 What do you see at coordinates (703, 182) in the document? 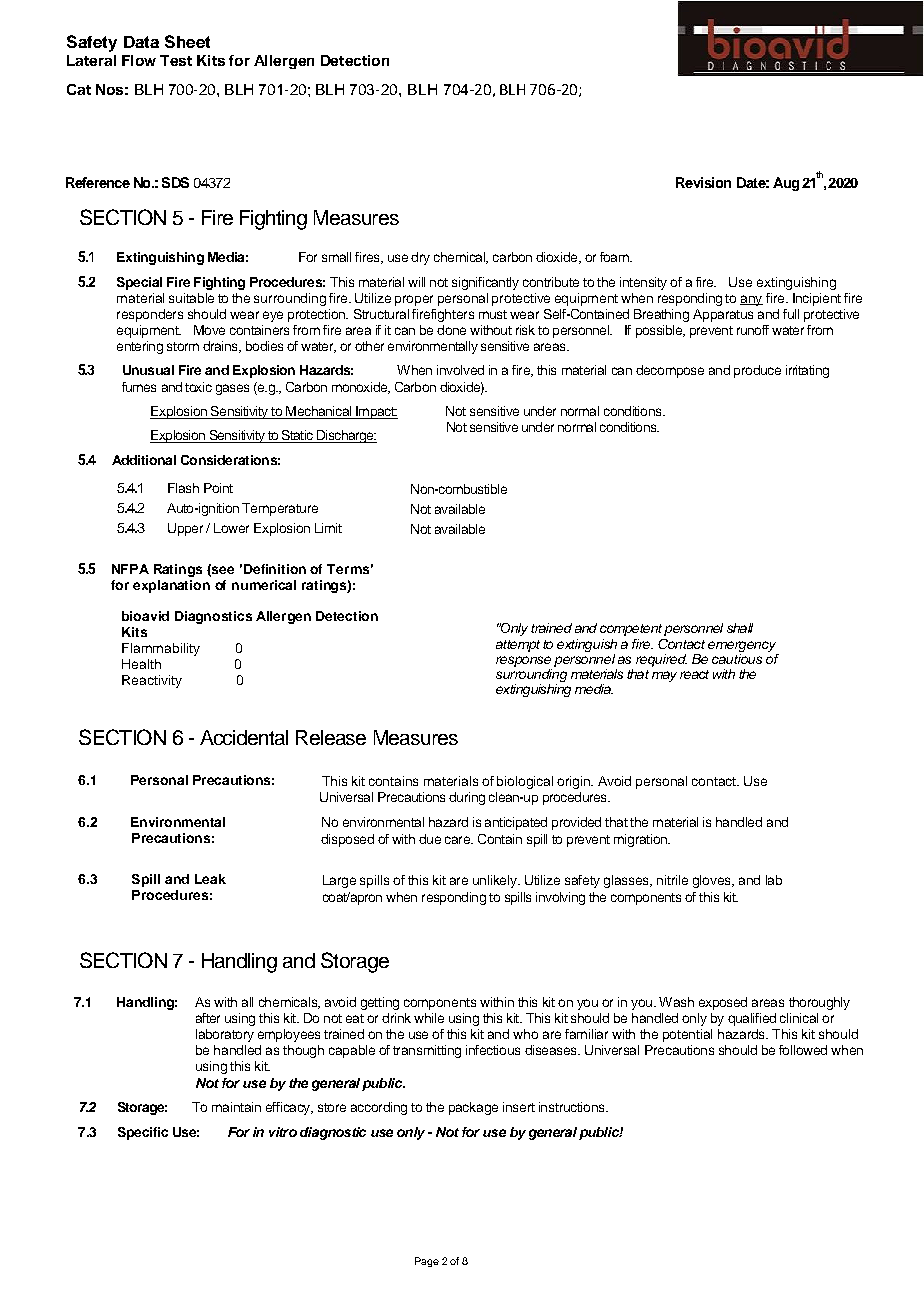
I see `Revision` at bounding box center [703, 182].
